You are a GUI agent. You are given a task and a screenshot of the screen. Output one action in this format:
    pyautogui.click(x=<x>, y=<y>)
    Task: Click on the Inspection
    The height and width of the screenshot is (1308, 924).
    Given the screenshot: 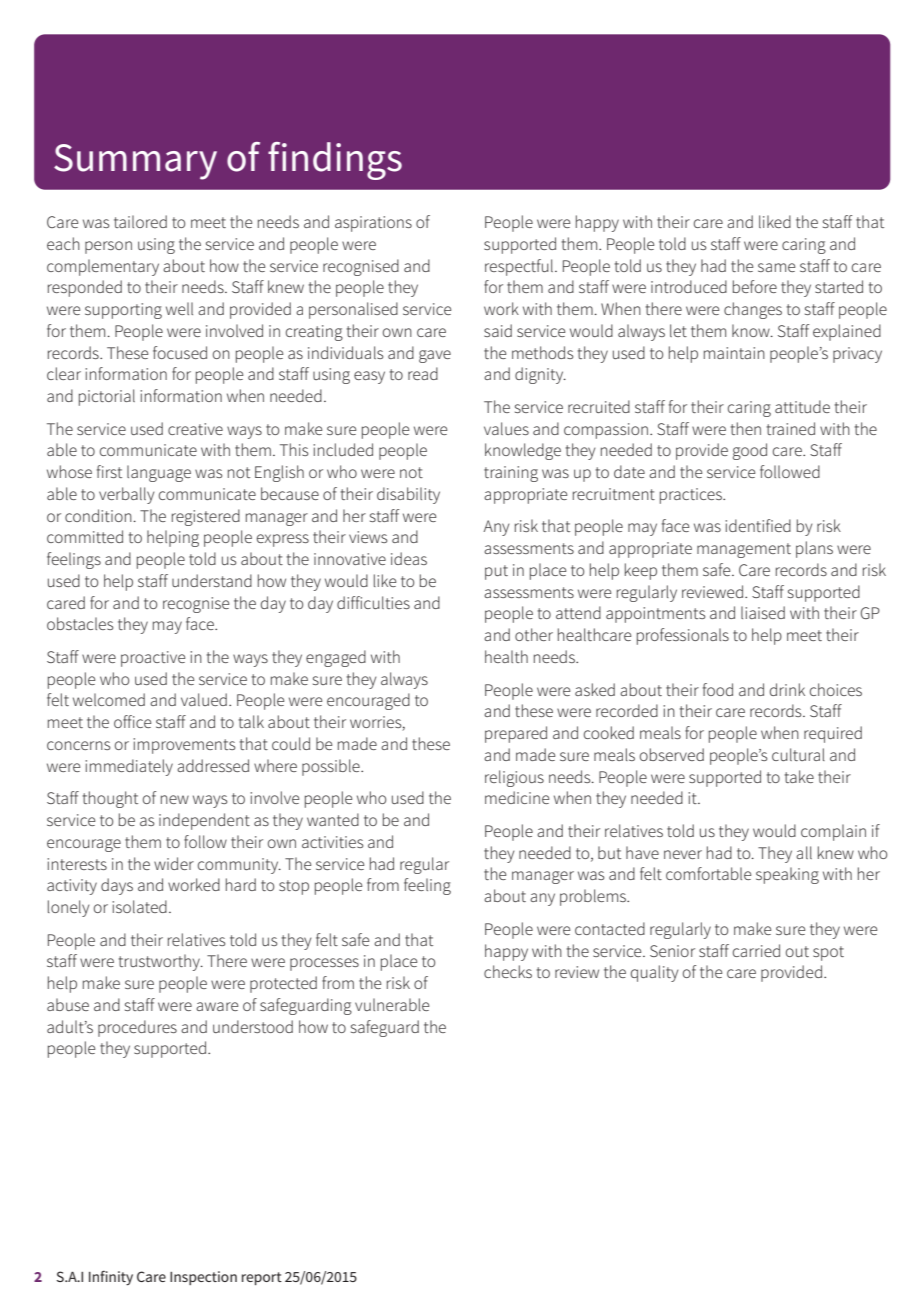 What is the action you would take?
    pyautogui.click(x=203, y=1278)
